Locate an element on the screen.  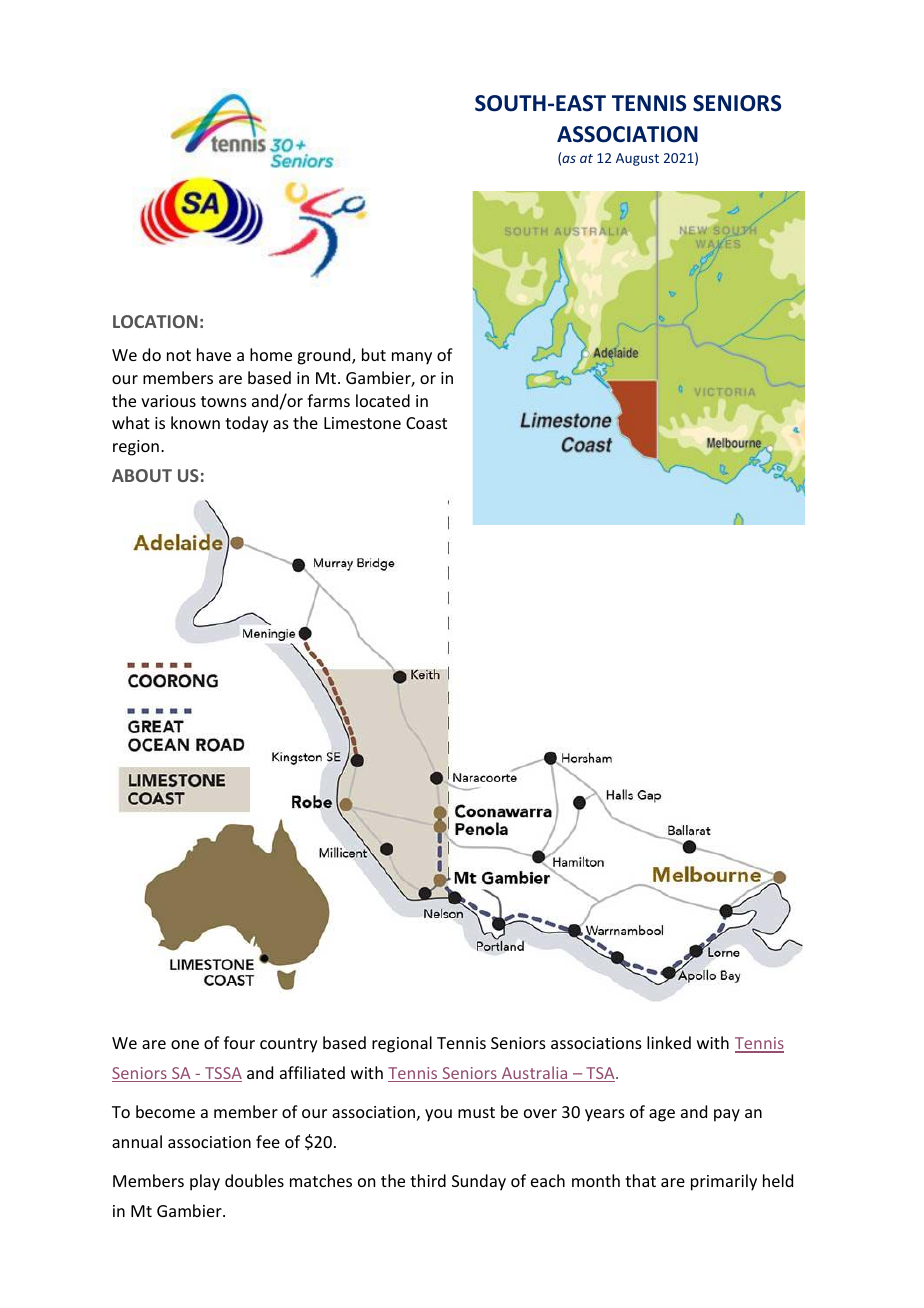
TSA is located at coordinates (600, 1074).
